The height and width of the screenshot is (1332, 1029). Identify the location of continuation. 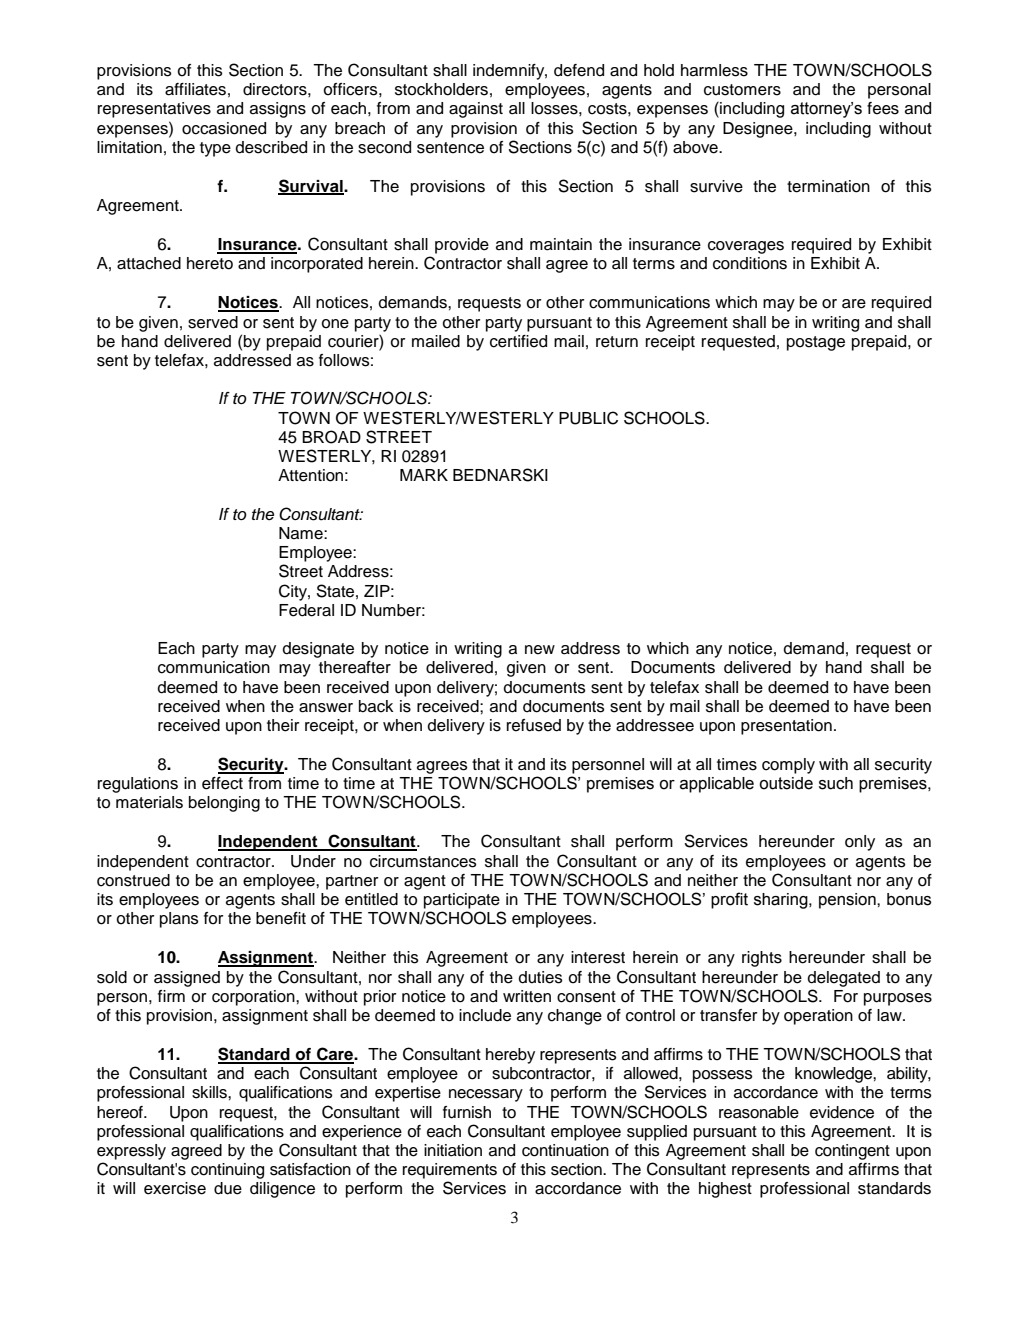
(565, 1150).
